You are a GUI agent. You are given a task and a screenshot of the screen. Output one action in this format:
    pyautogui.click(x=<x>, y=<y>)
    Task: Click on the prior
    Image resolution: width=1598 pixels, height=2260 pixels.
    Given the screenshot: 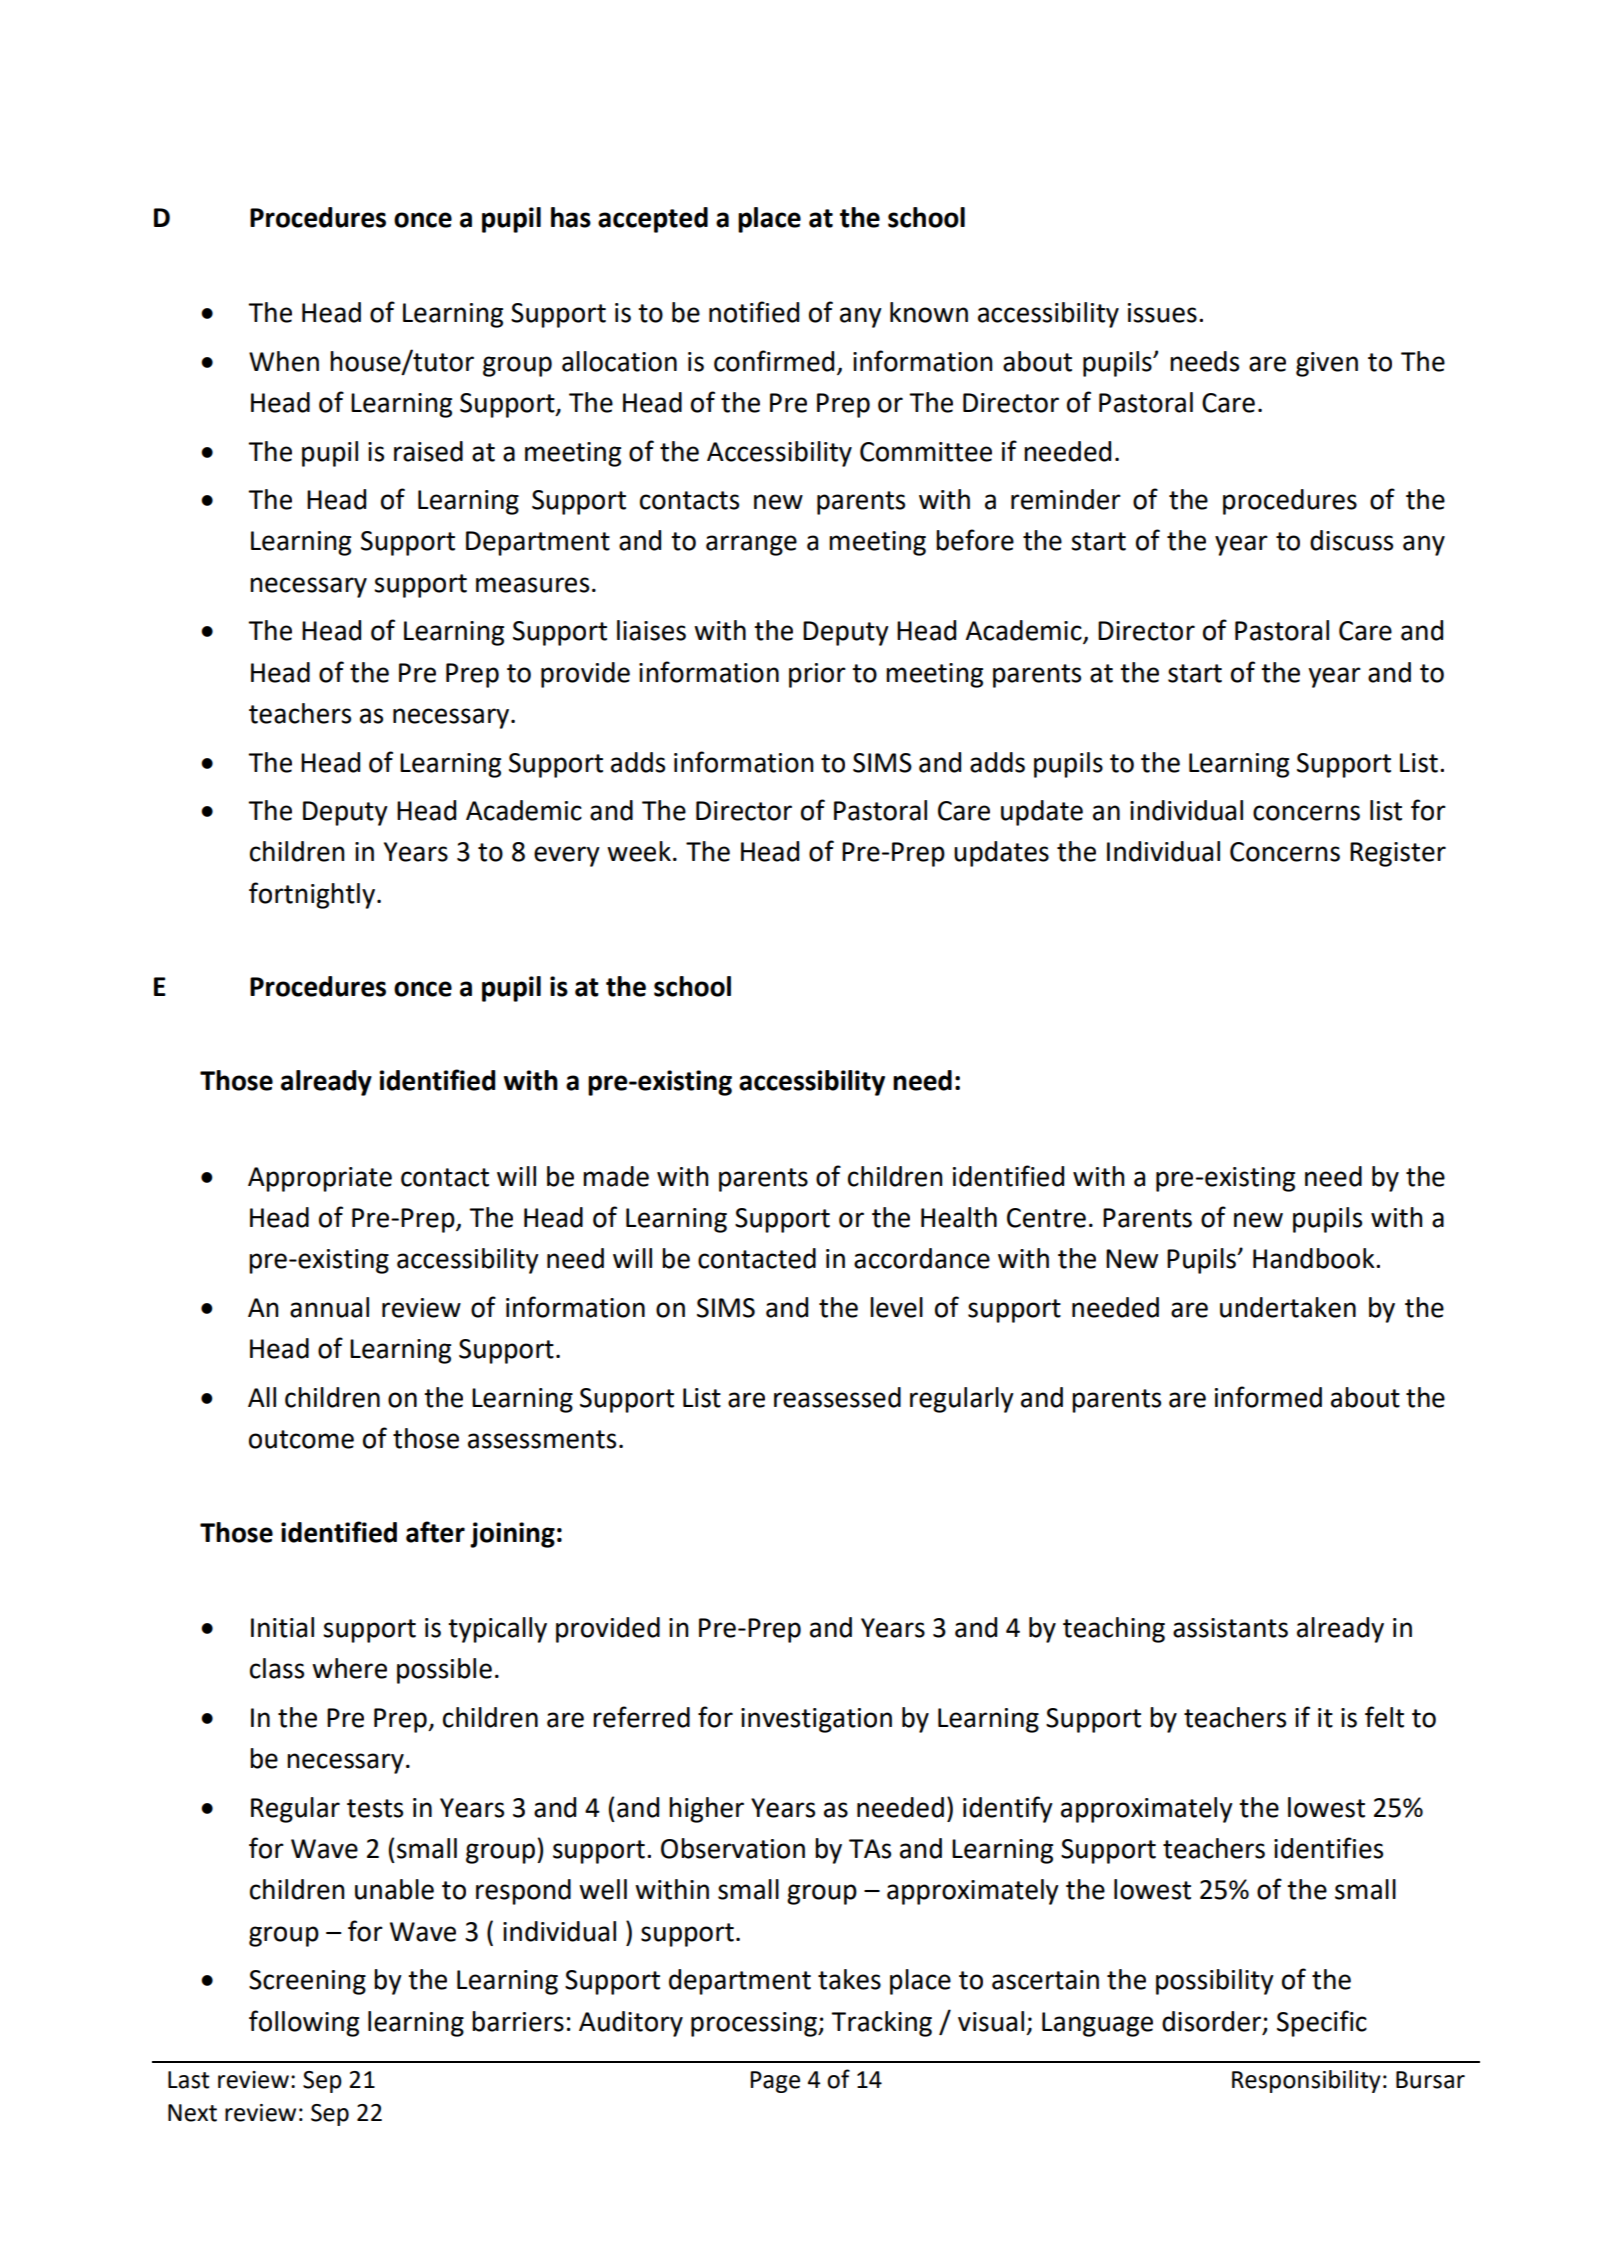 What is the action you would take?
    pyautogui.click(x=817, y=675)
